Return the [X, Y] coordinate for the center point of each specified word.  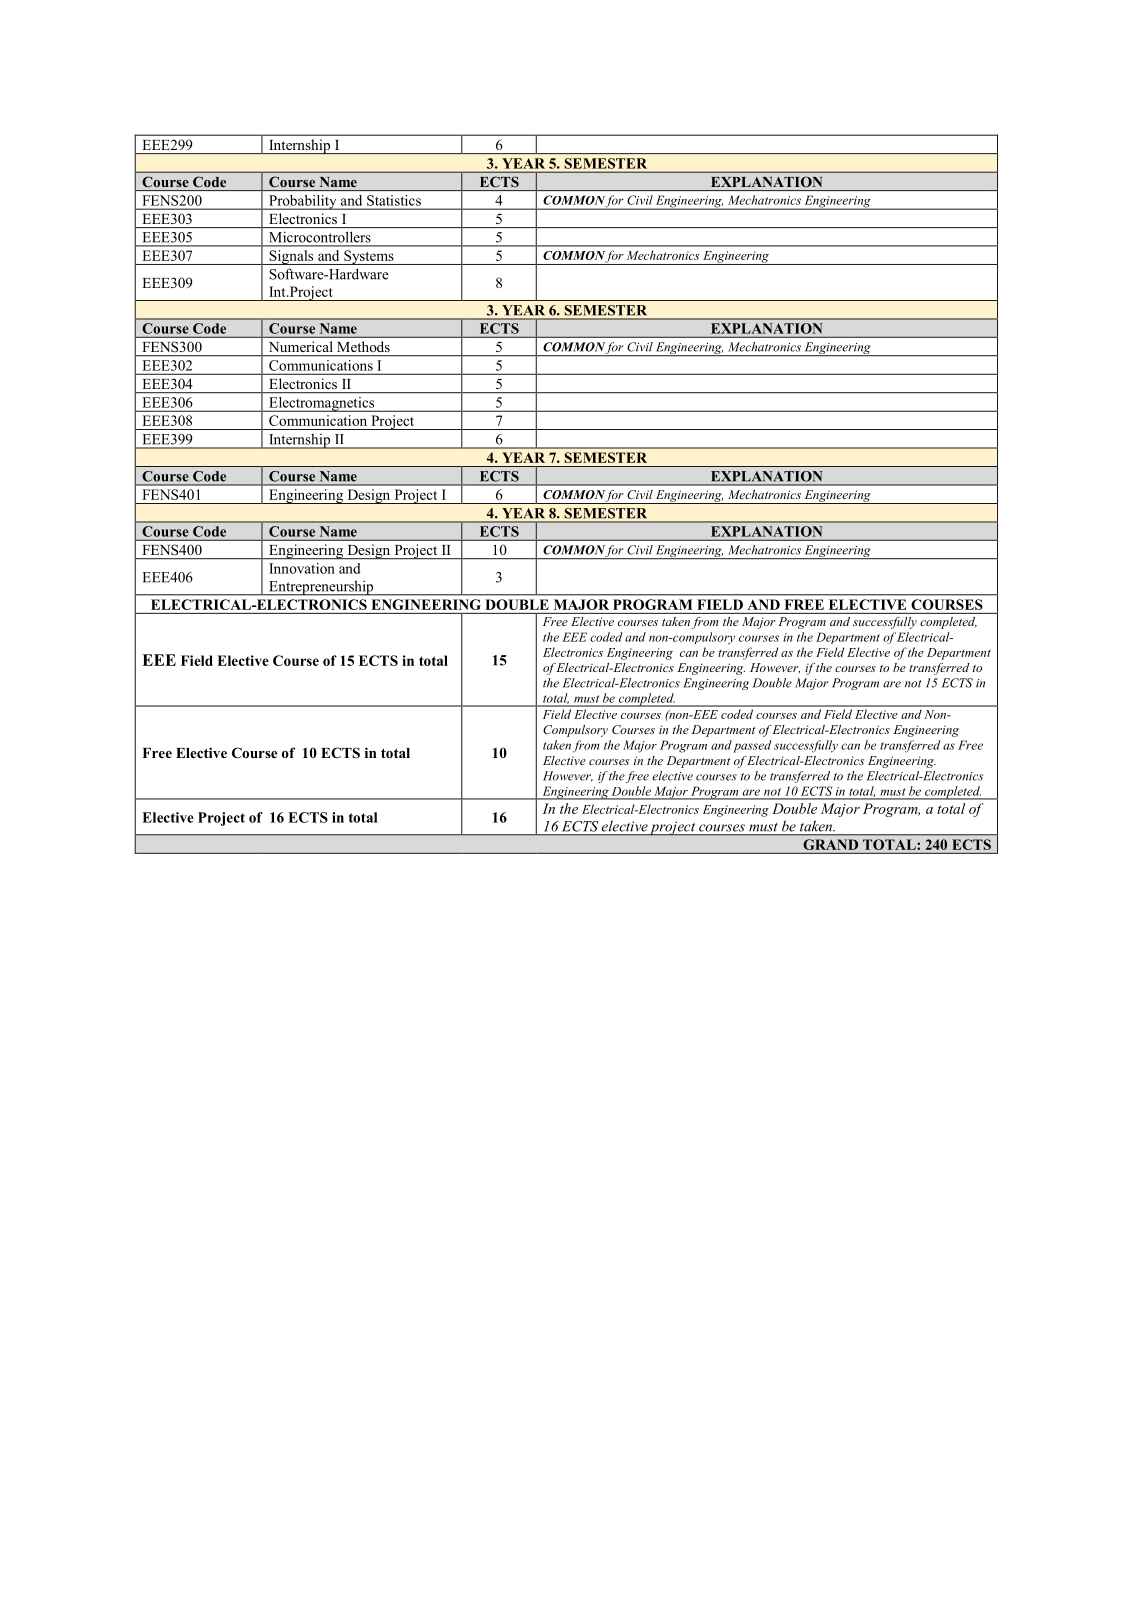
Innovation [302, 568]
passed [752, 746]
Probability [303, 202]
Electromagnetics [322, 404]
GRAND [831, 844]
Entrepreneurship [321, 588]
